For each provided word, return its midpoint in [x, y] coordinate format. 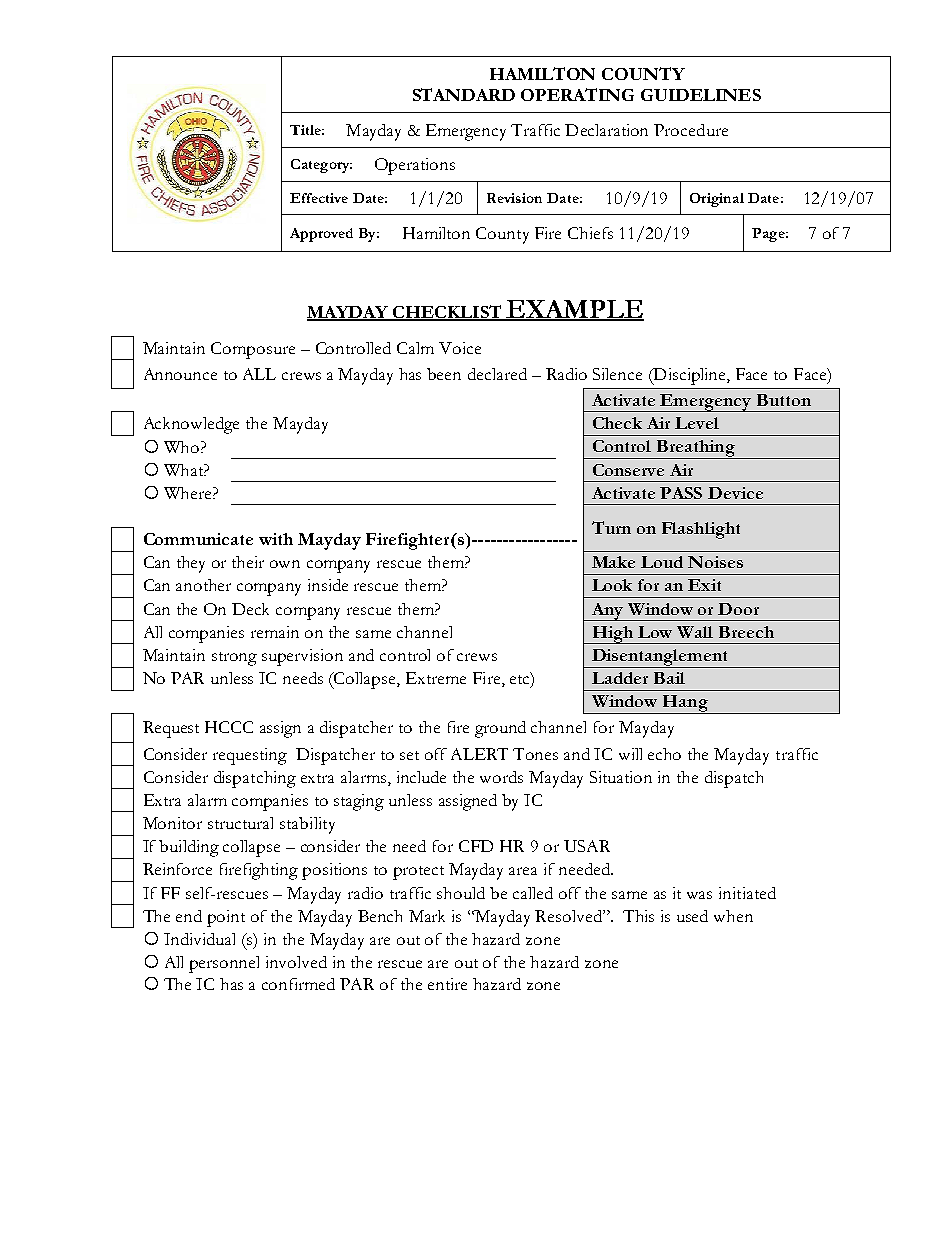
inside [328, 585]
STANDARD [464, 94]
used [692, 916]
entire [447, 984]
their [248, 562]
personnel [224, 964]
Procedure [691, 130]
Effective [319, 198]
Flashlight [701, 530]
